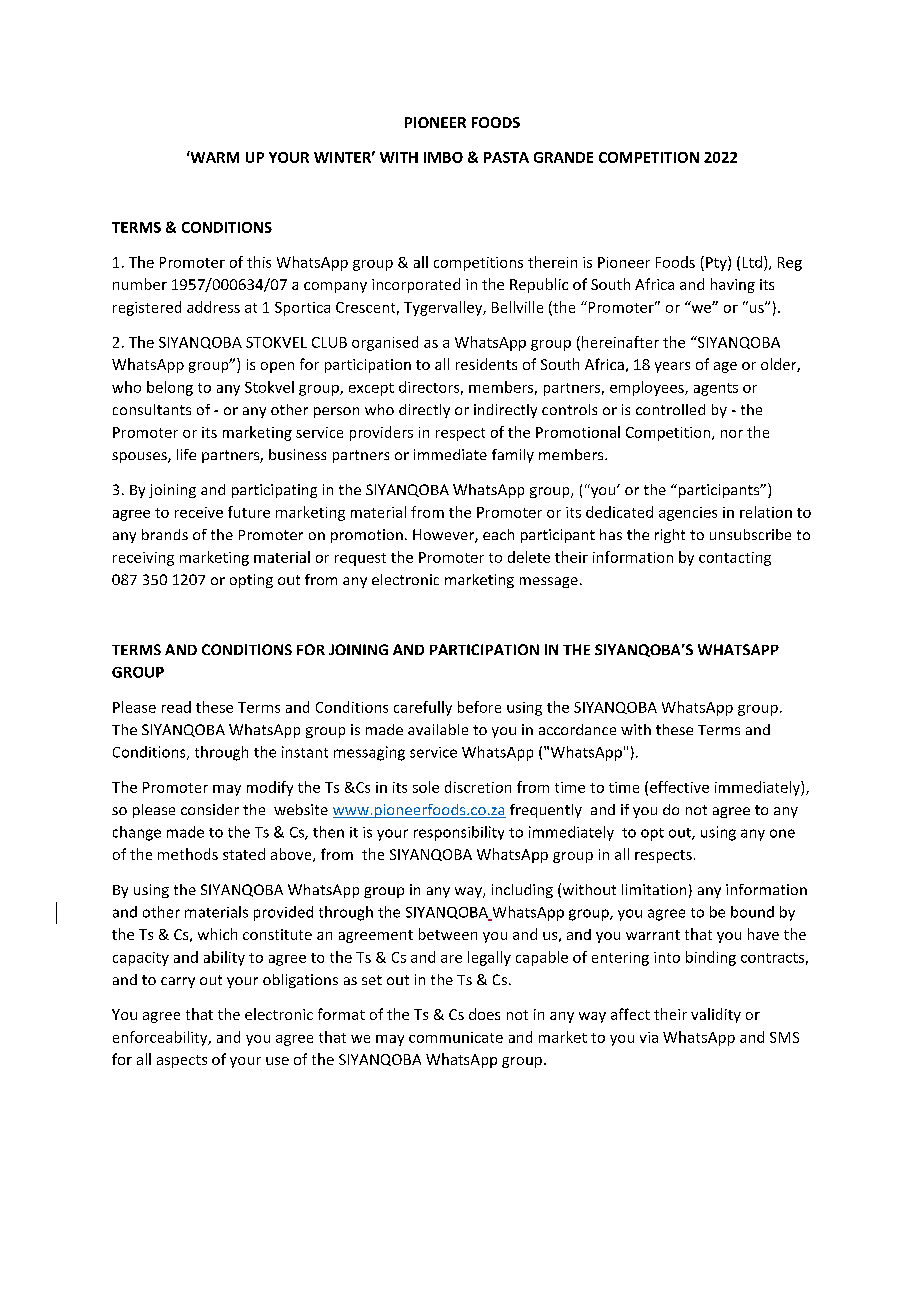 The height and width of the image is (1308, 924). Describe the element at coordinates (182, 1061) in the image. I see `aspects` at that location.
